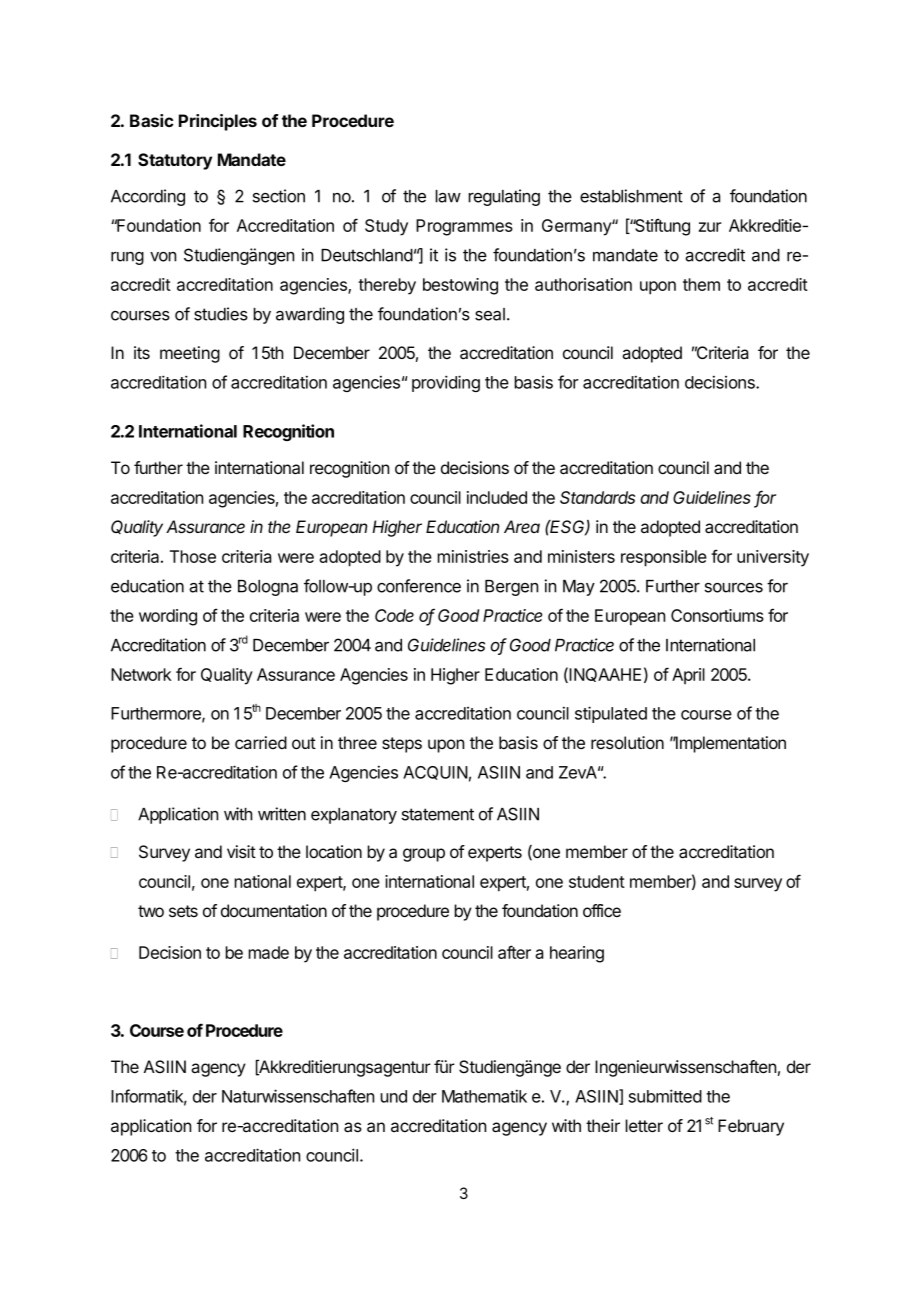 The height and width of the screenshot is (1308, 924). Describe the element at coordinates (438, 814) in the screenshot. I see `statement` at that location.
